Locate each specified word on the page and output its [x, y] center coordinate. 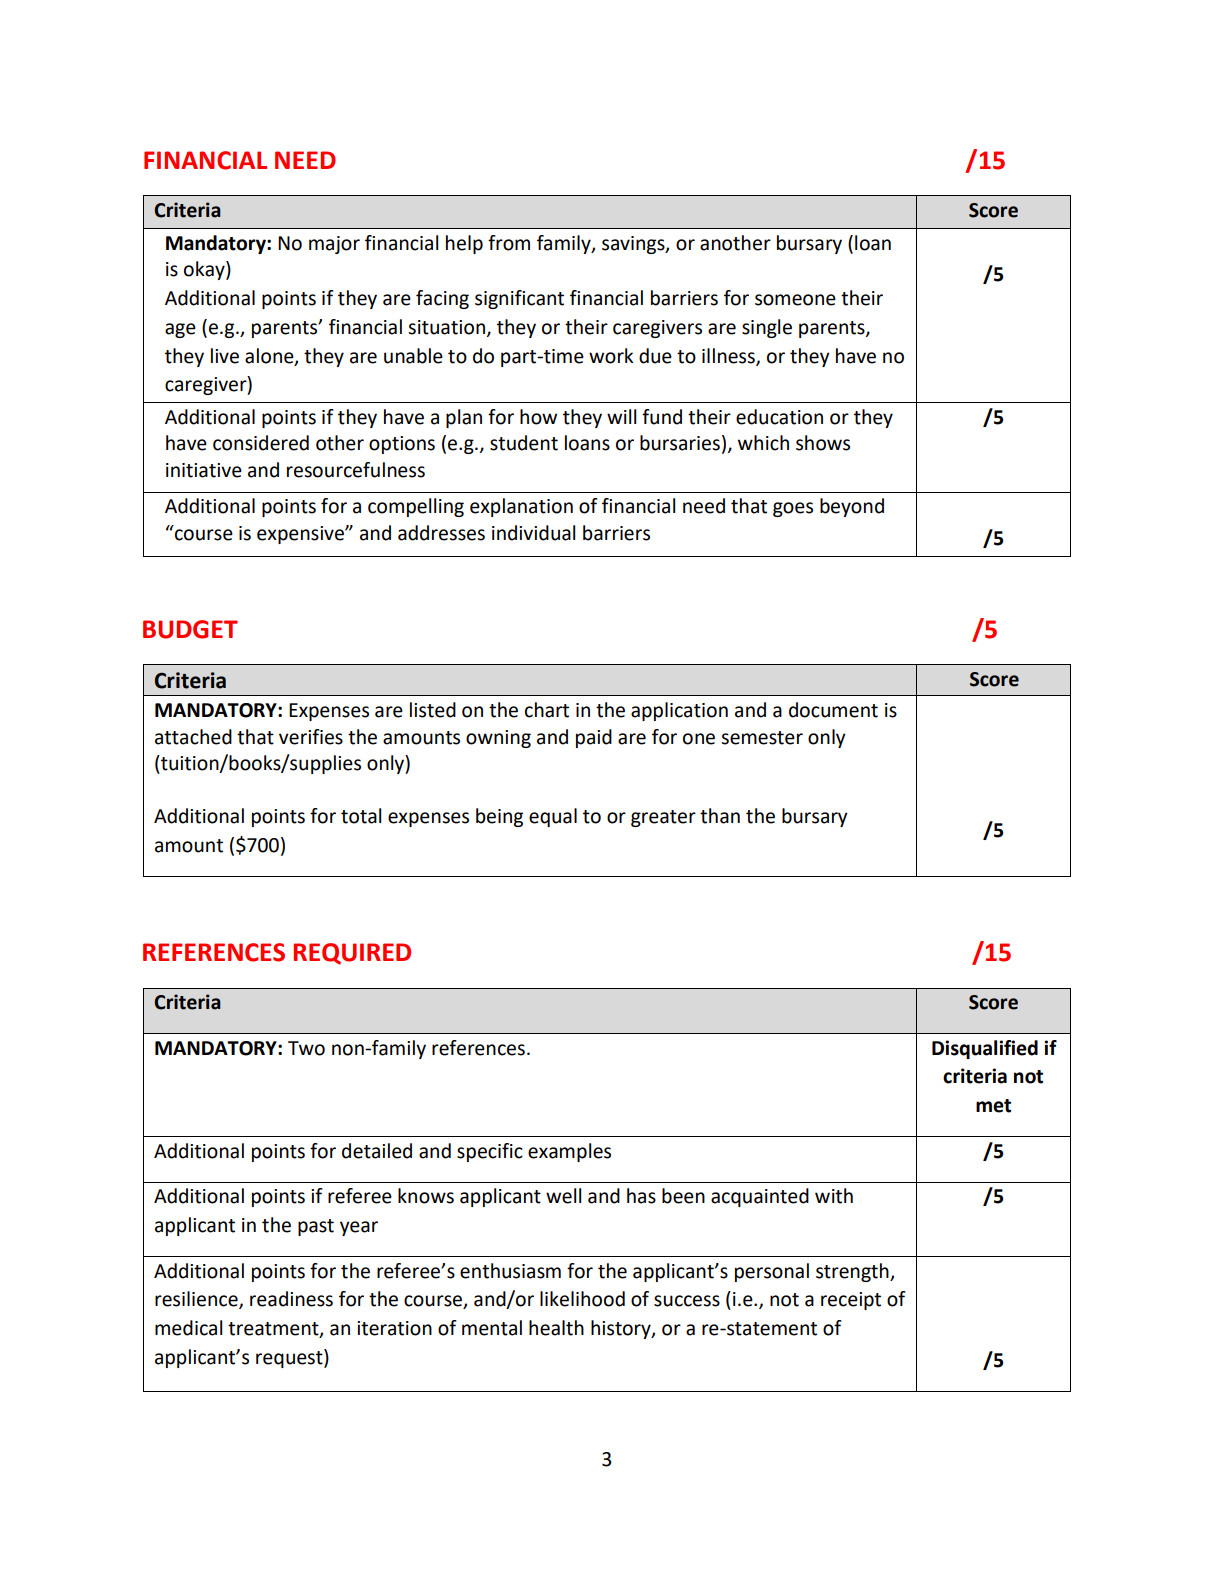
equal [553, 817]
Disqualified [985, 1049]
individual [533, 533]
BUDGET [190, 629]
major [334, 245]
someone [795, 300]
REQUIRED [352, 954]
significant [519, 299]
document [833, 710]
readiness [291, 1299]
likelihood [582, 1299]
